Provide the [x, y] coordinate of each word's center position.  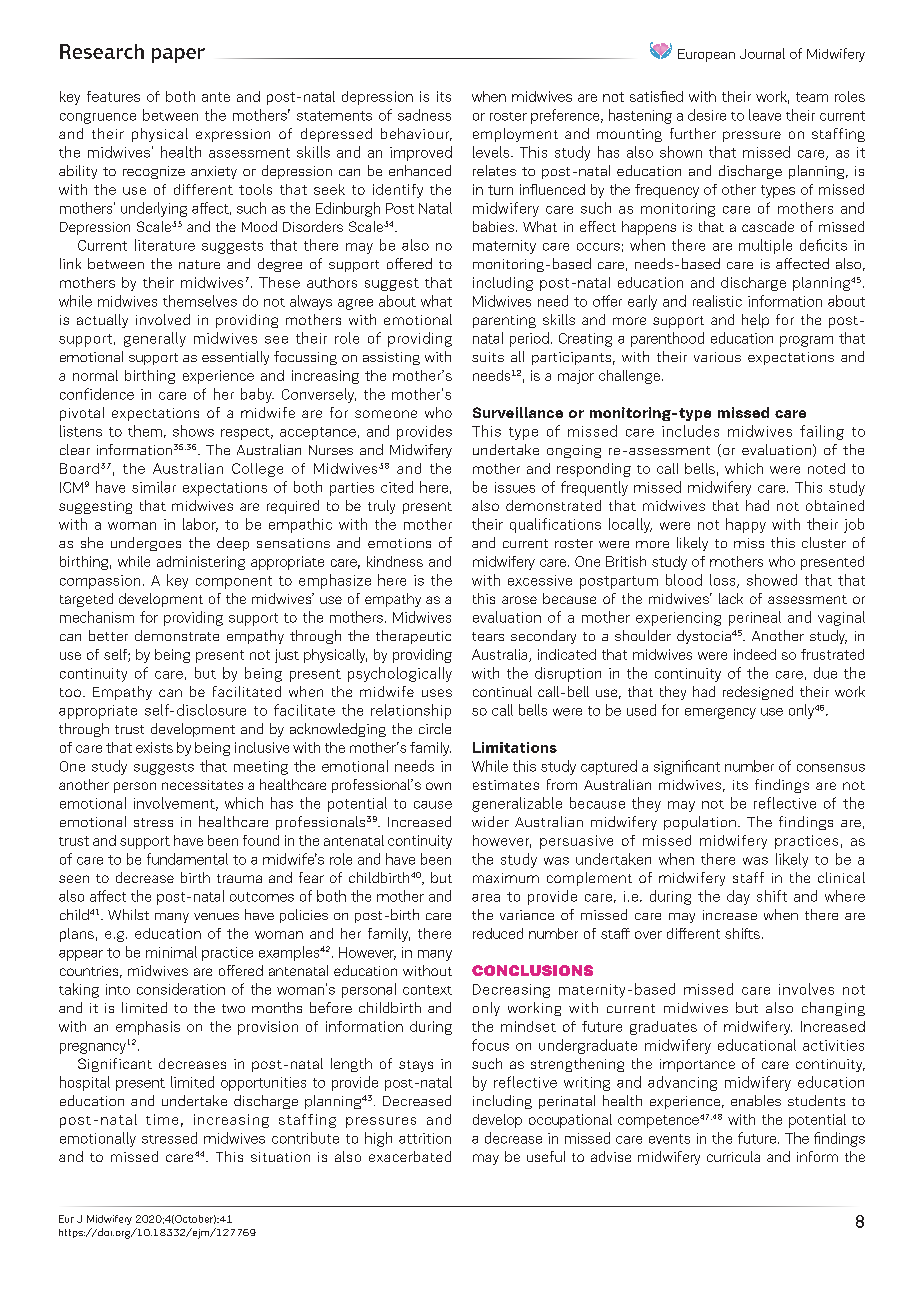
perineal [755, 618]
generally [155, 339]
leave [765, 115]
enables [756, 1100]
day [738, 897]
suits [488, 357]
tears [488, 636]
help [755, 321]
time [162, 1119]
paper [178, 55]
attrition [425, 1138]
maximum [506, 878]
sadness [424, 115]
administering [201, 563]
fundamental [187, 859]
